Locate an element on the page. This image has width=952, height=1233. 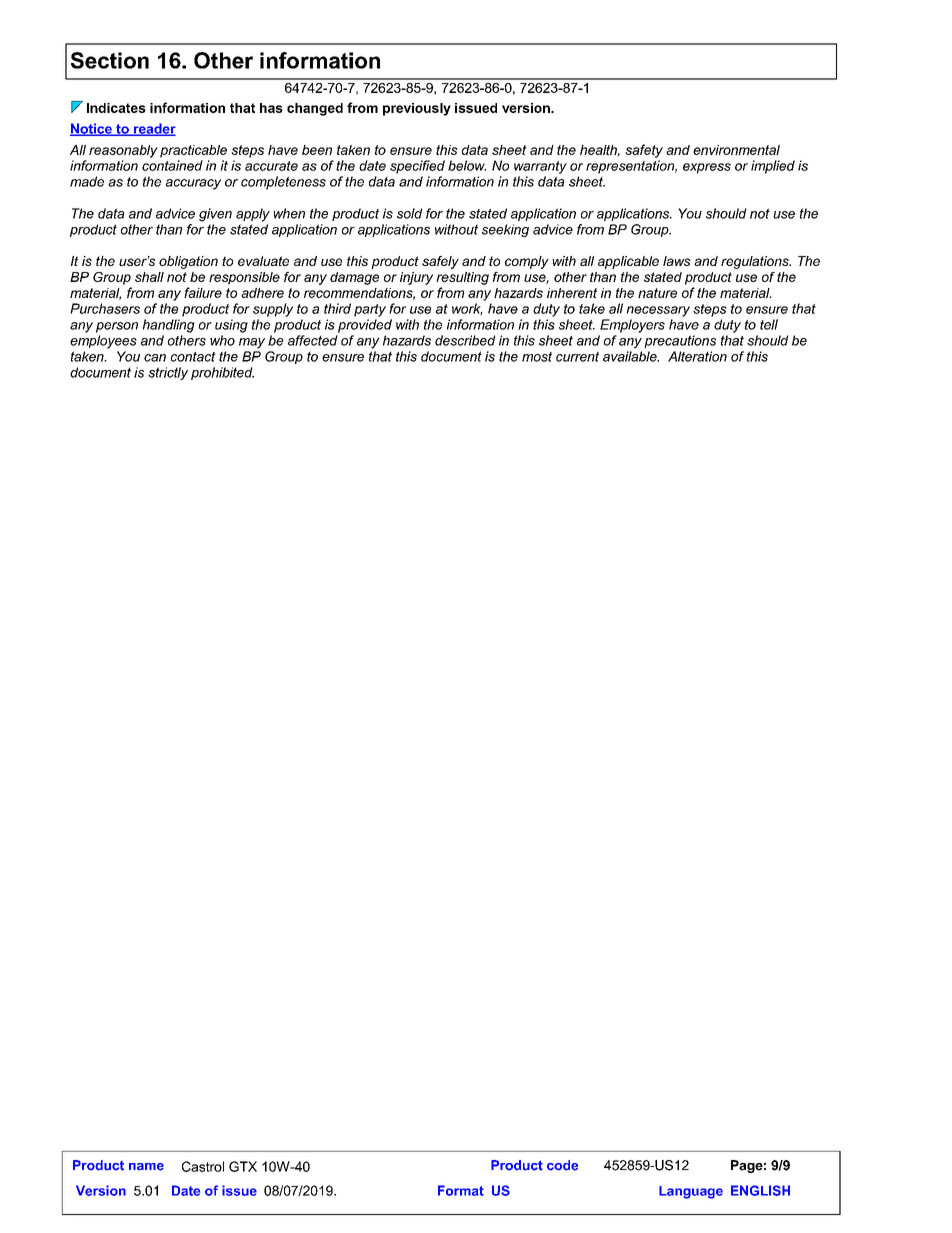
GTX is located at coordinates (243, 1166).
